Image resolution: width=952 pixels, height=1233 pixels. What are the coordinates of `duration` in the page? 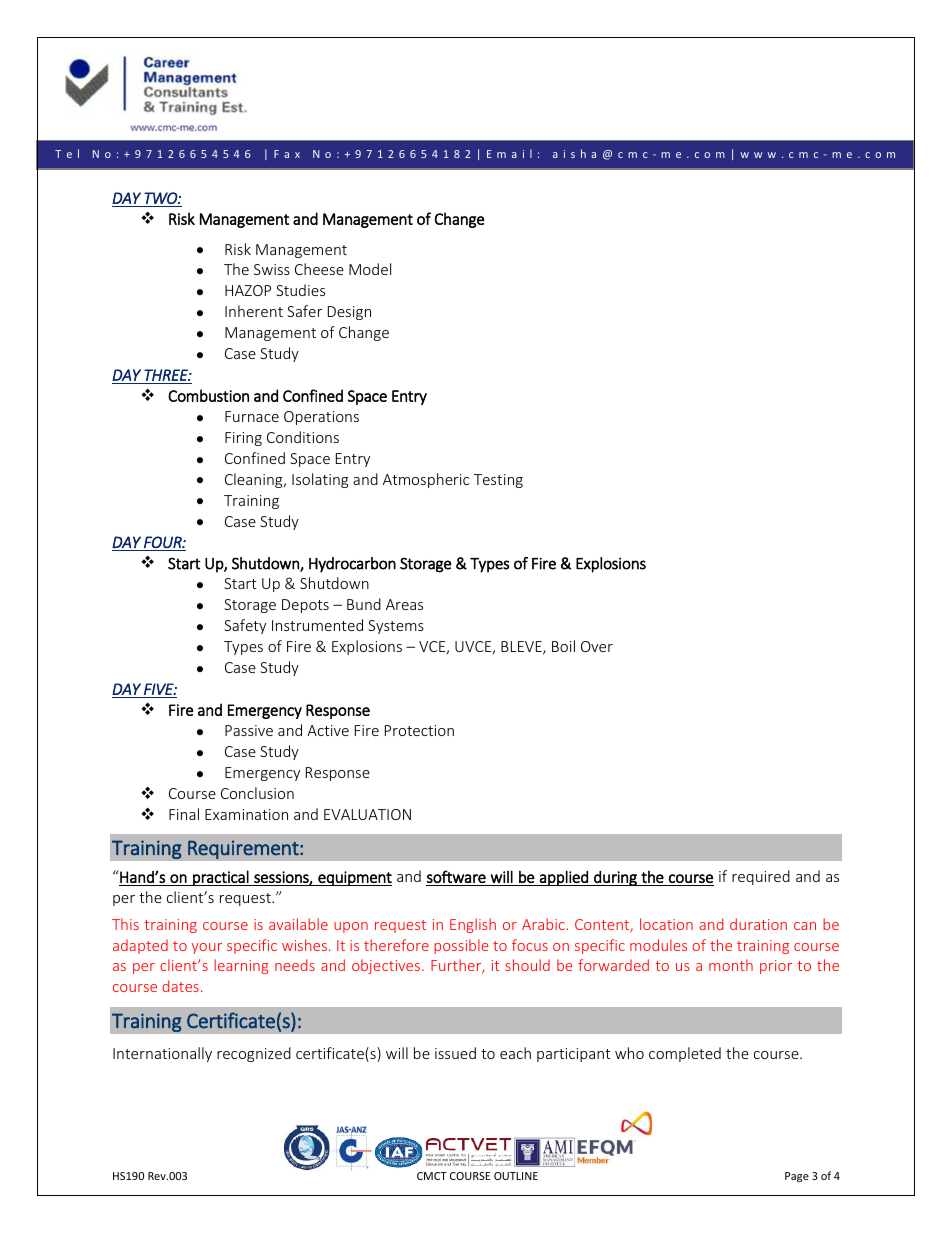 It's located at (758, 924).
